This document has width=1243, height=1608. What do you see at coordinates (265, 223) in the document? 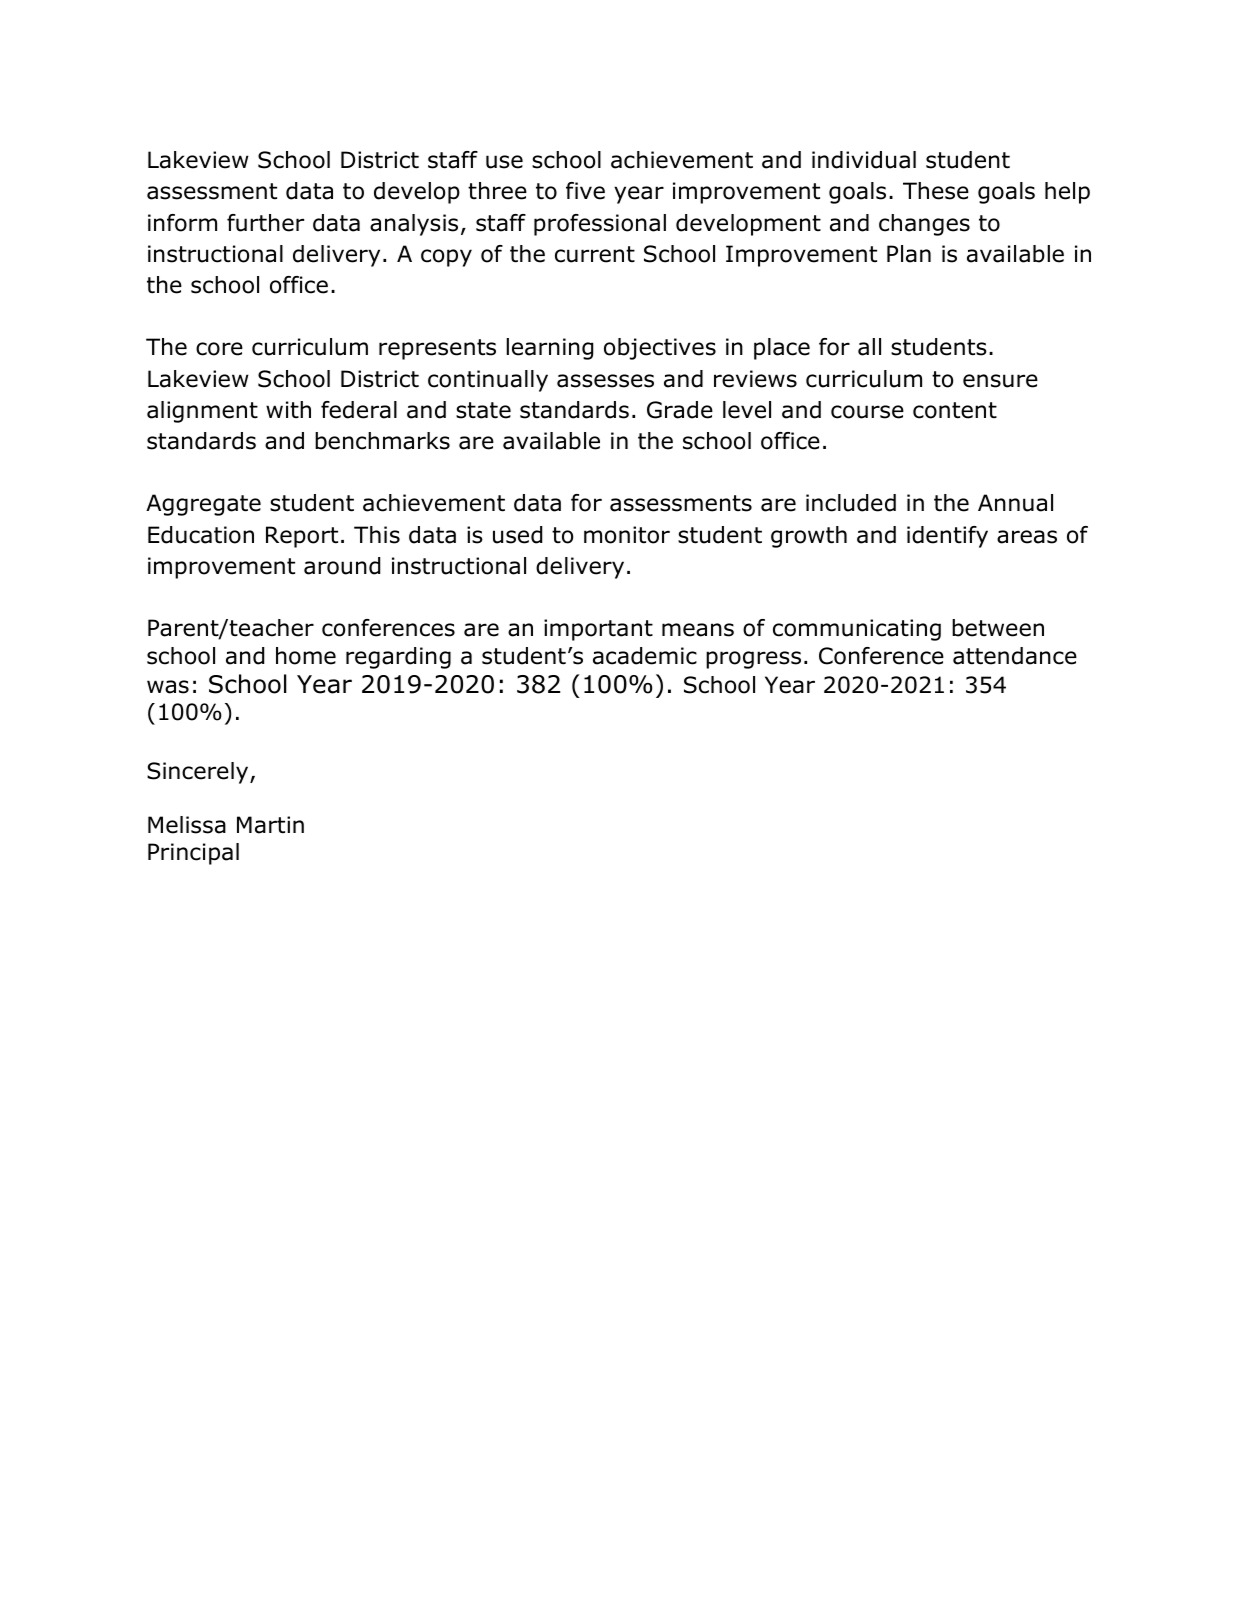
I see `further` at bounding box center [265, 223].
